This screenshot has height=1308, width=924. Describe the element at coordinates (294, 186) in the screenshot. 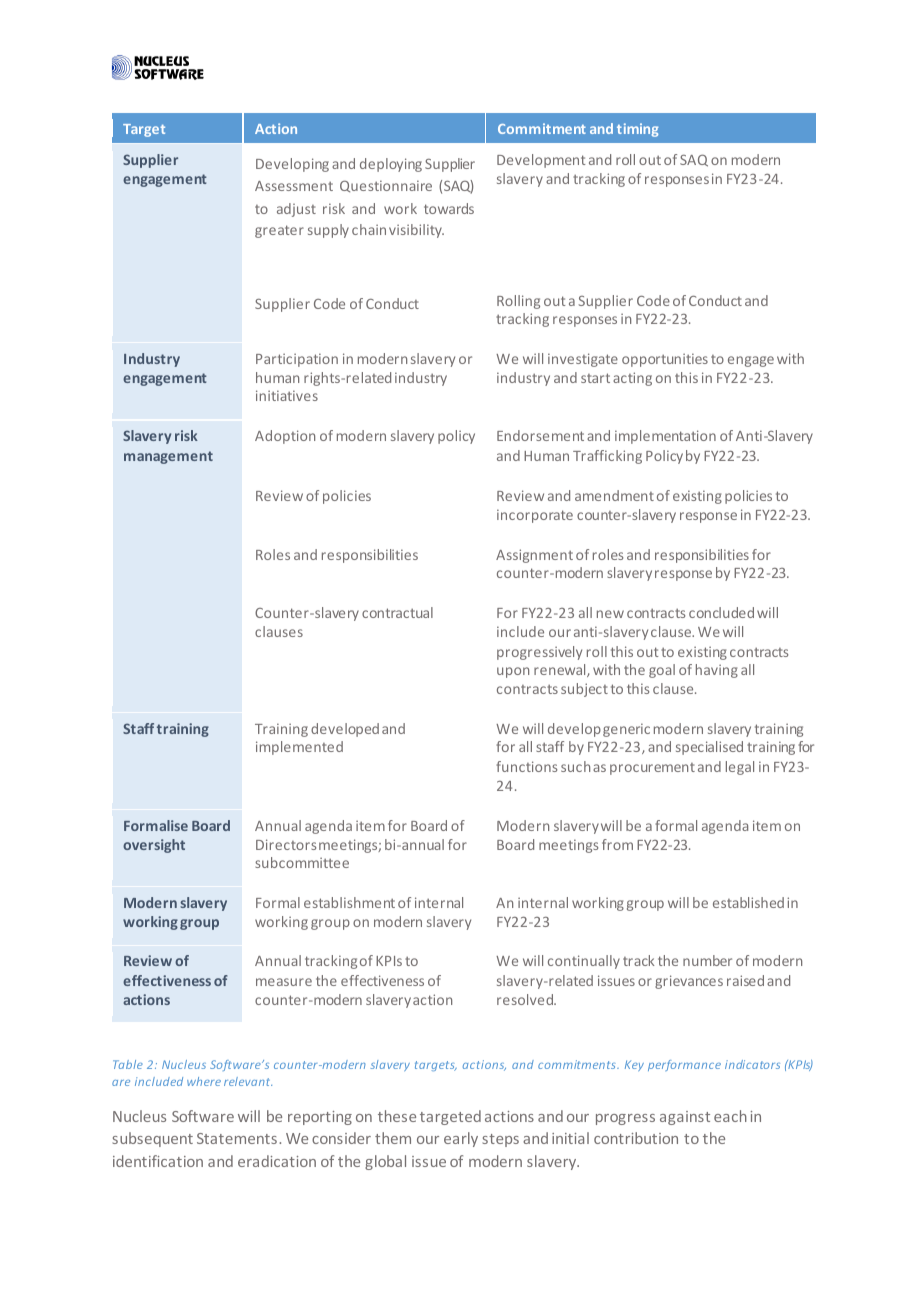

I see `Assessment` at that location.
